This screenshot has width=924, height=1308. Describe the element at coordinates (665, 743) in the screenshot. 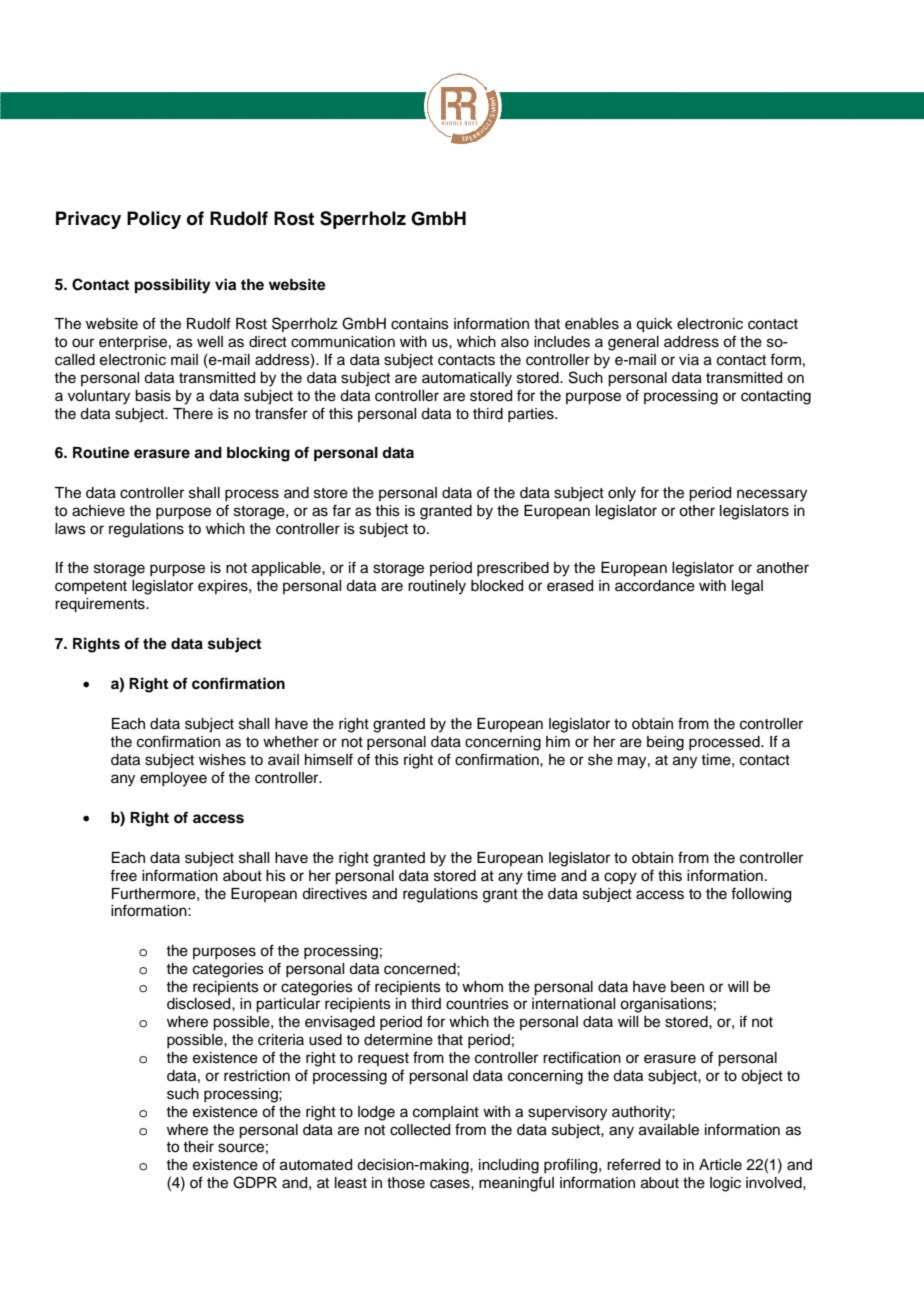

I see `being` at that location.
